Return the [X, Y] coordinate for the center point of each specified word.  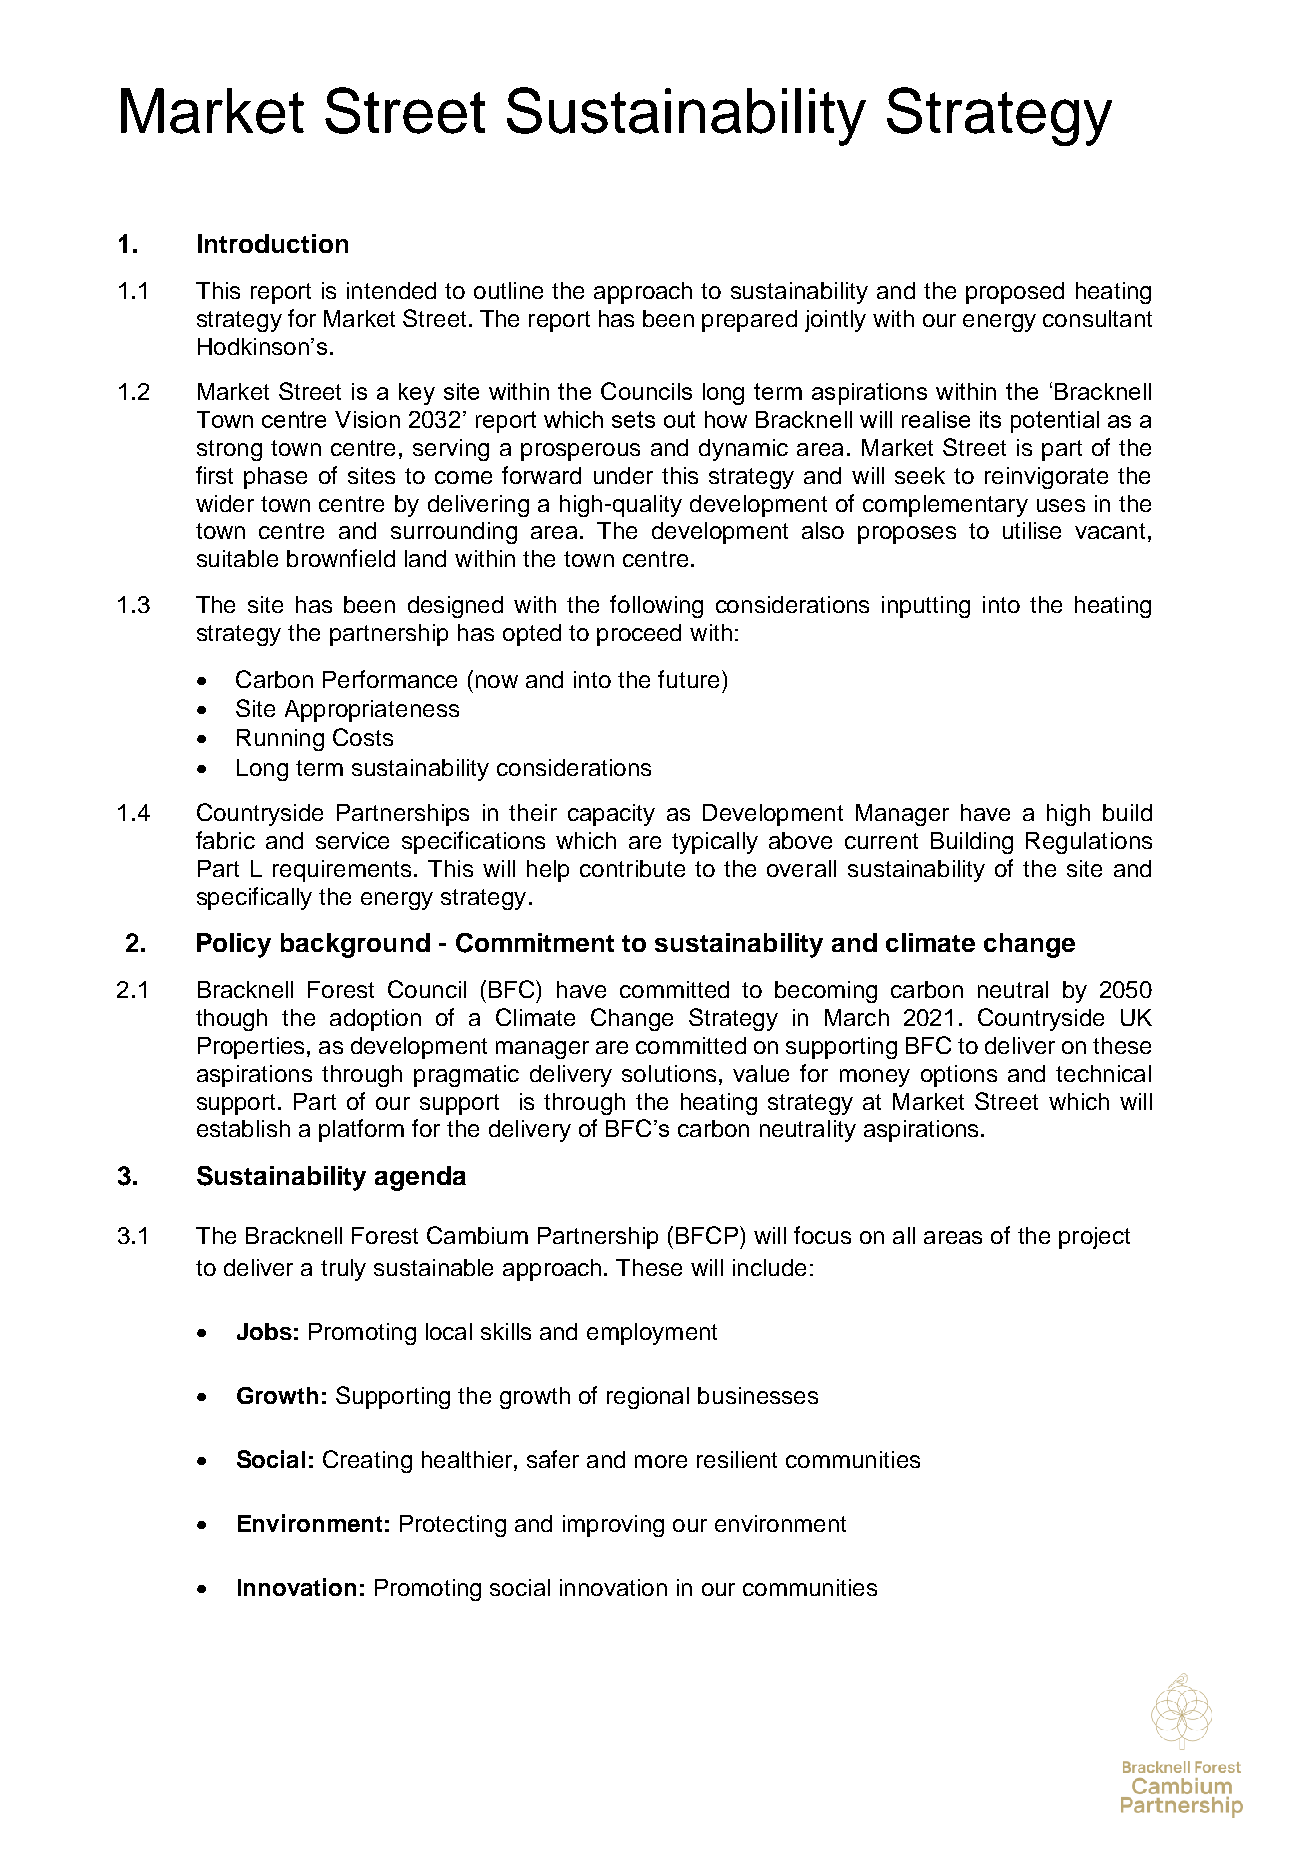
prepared [749, 321]
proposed [1015, 293]
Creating [367, 1461]
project [1094, 1238]
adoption [375, 1020]
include [769, 1267]
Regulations [1089, 843]
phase [275, 478]
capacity [611, 815]
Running [280, 740]
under [623, 475]
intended [391, 290]
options [959, 1076]
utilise [1032, 530]
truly [343, 1270]
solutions [669, 1073]
